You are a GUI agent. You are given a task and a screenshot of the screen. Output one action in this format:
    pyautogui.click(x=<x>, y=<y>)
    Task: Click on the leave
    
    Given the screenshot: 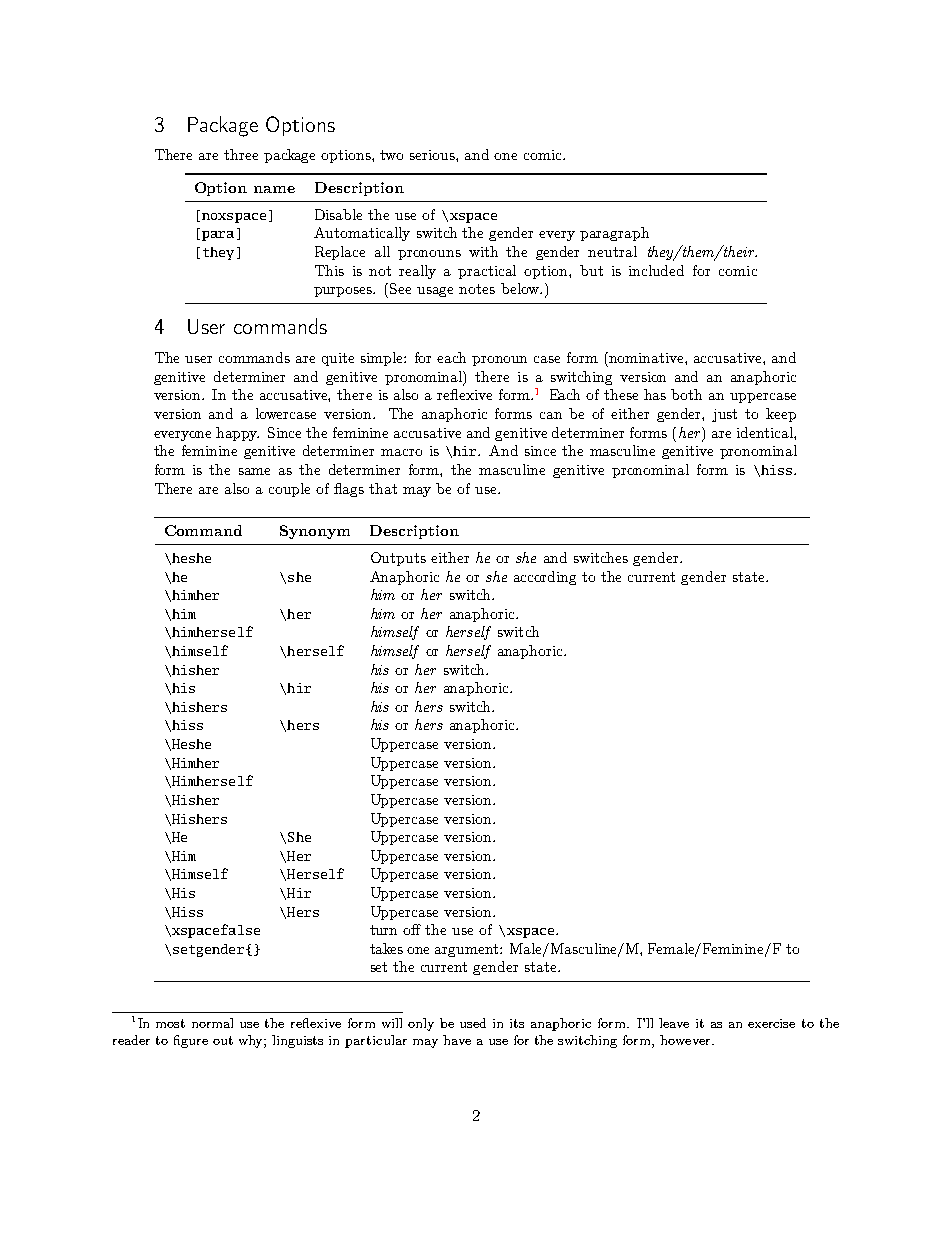 What is the action you would take?
    pyautogui.click(x=674, y=1023)
